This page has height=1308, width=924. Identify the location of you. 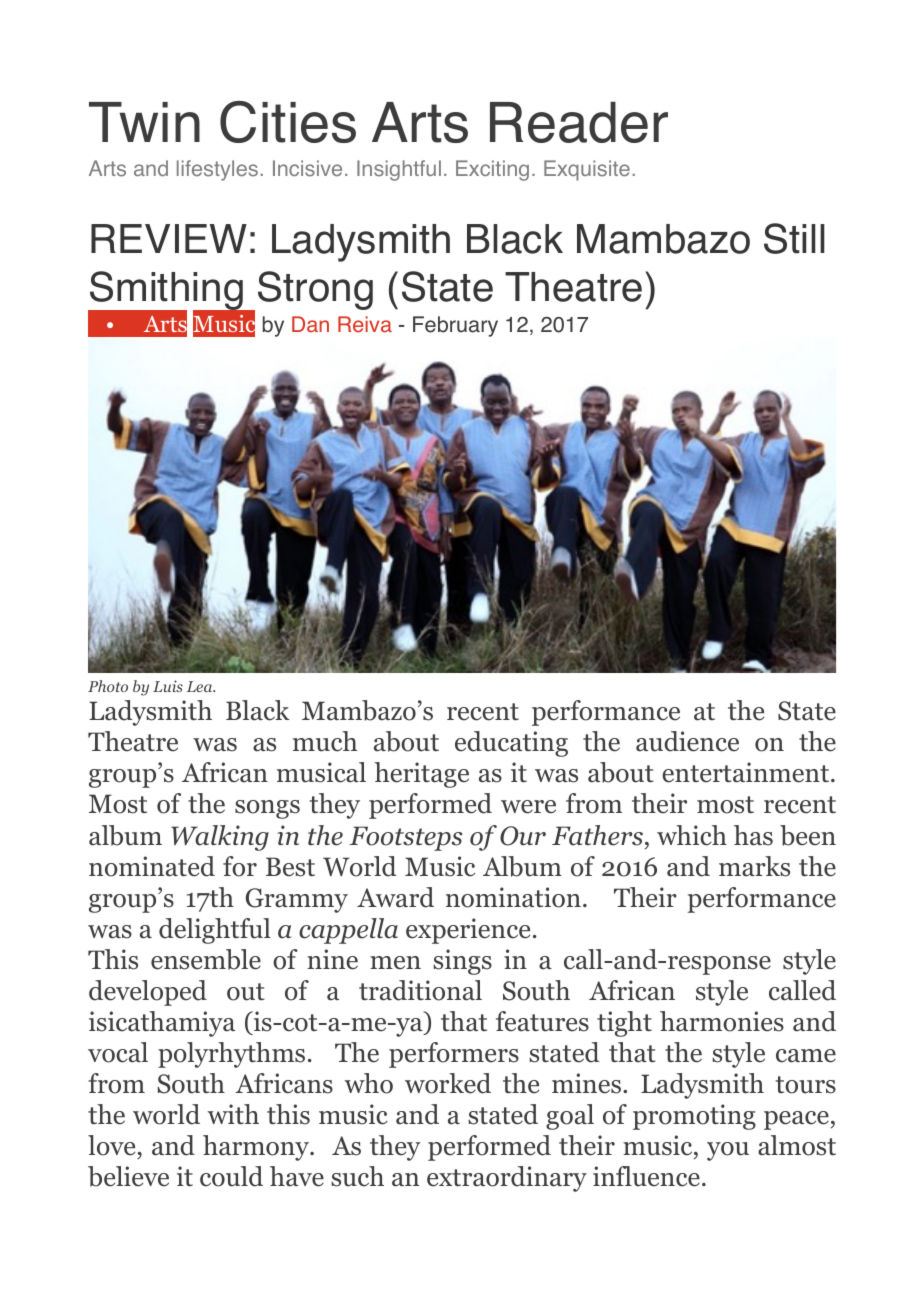
(728, 1151).
